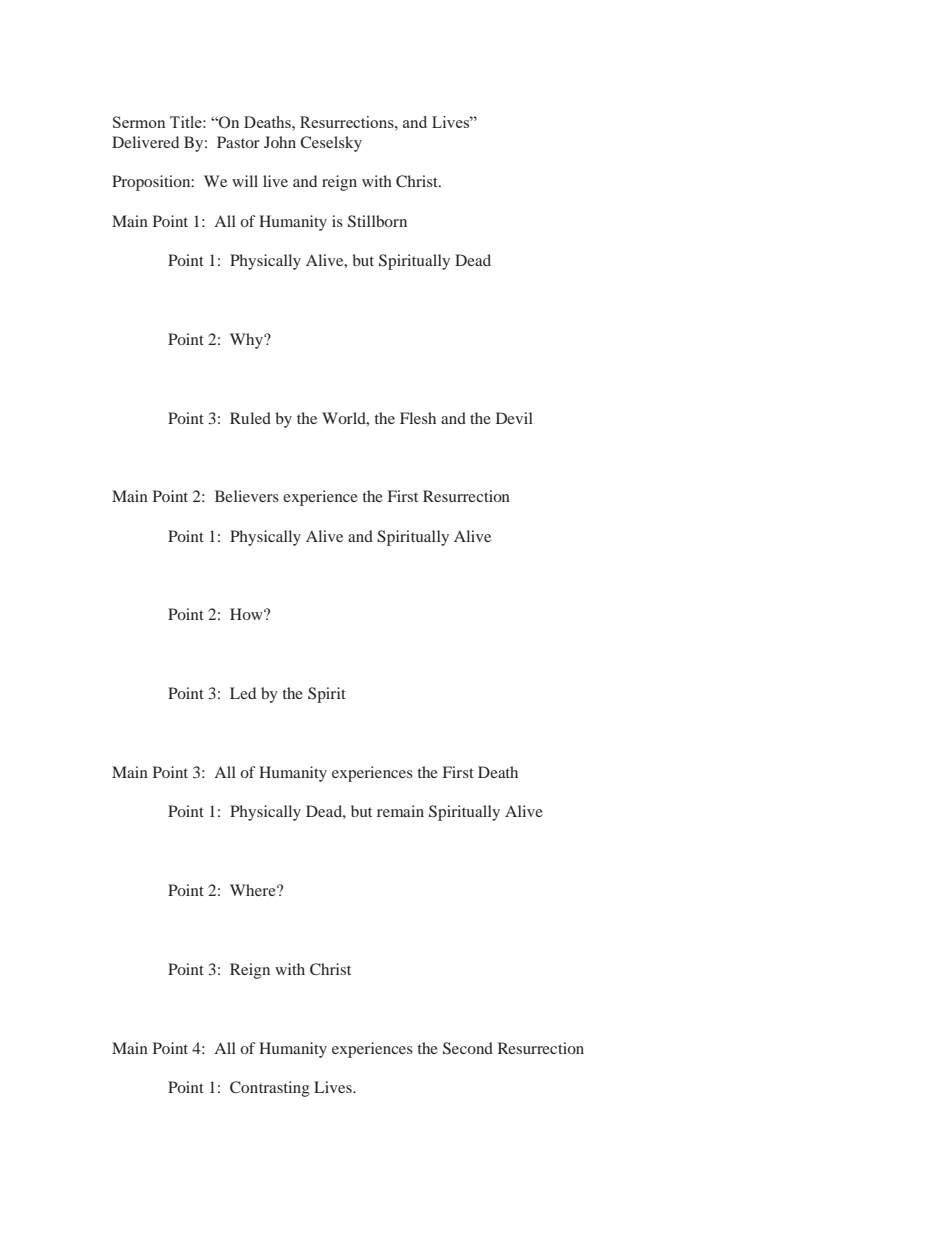 Image resolution: width=952 pixels, height=1233 pixels. Describe the element at coordinates (250, 418) in the image. I see `Ruled` at that location.
